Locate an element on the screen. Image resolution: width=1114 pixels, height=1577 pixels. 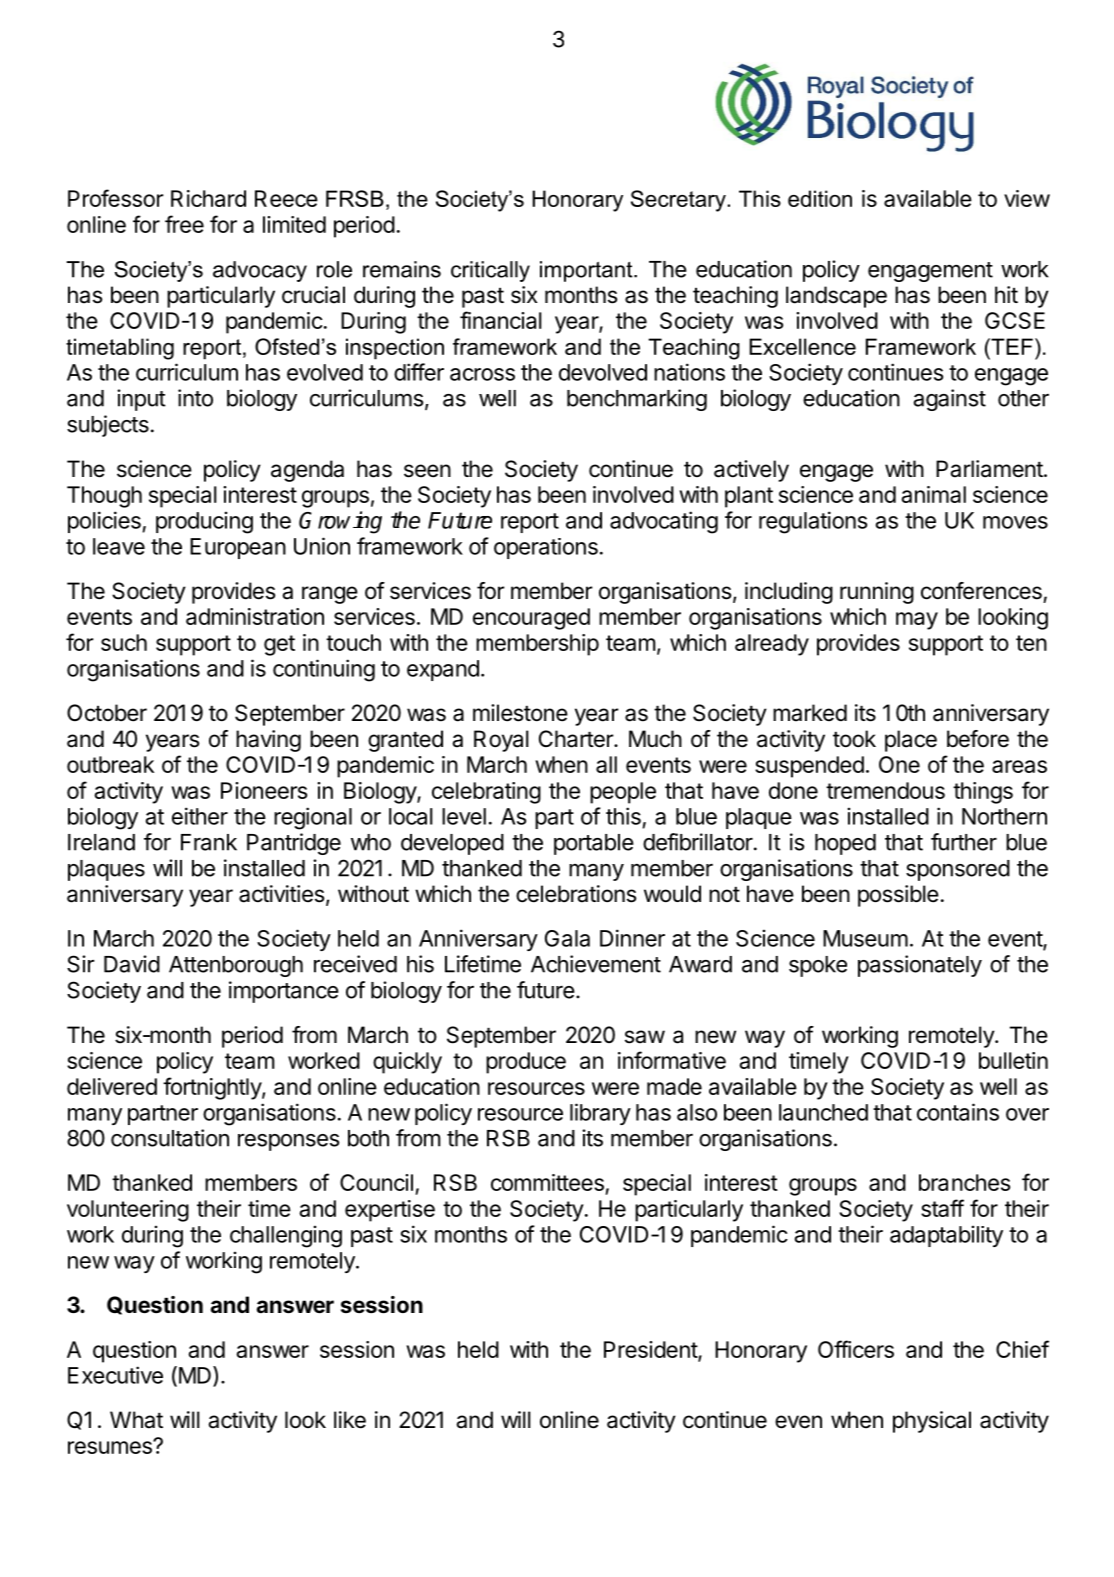
passionately is located at coordinates (920, 966).
